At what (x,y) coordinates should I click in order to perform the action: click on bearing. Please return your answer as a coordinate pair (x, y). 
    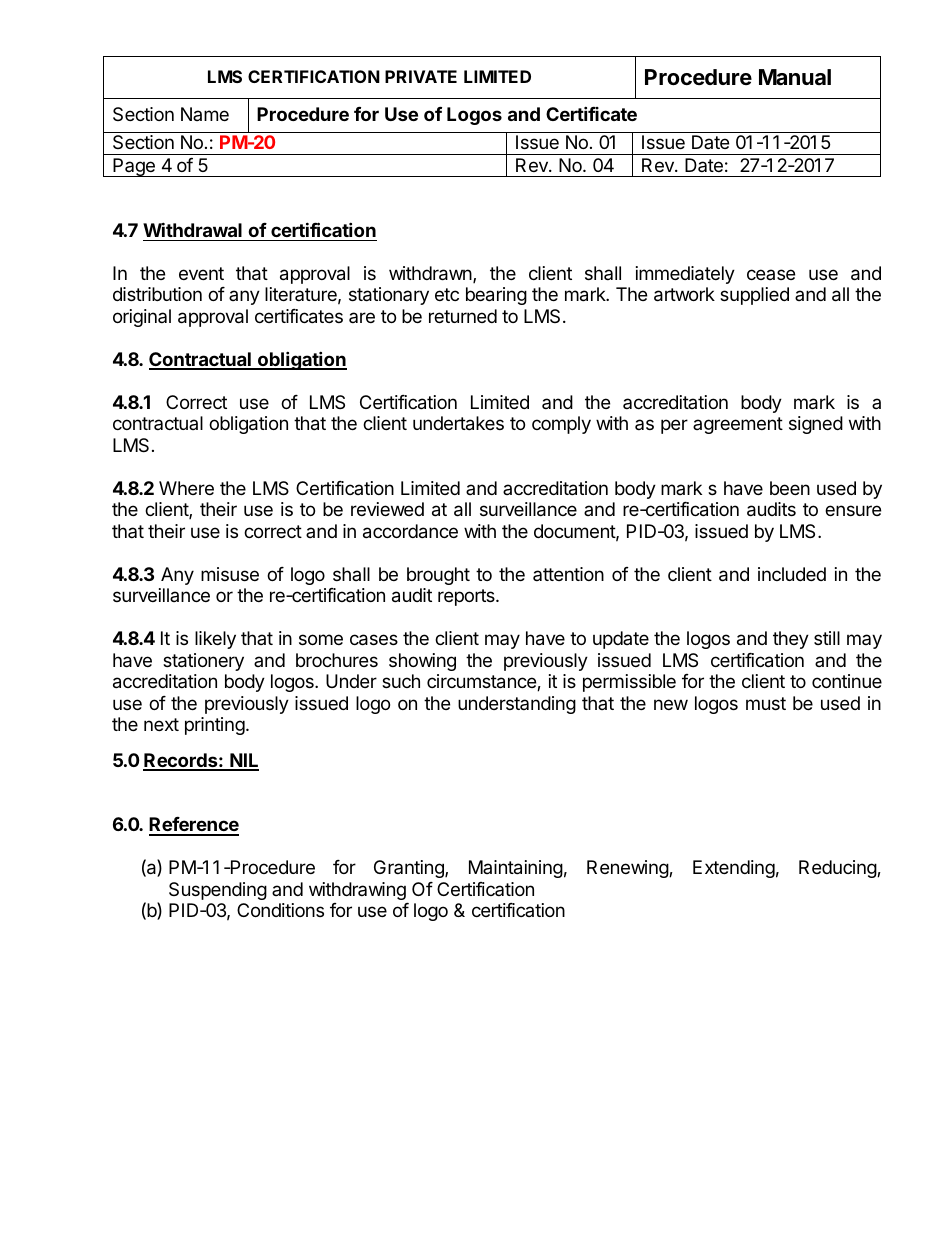
    Looking at the image, I should click on (496, 296).
